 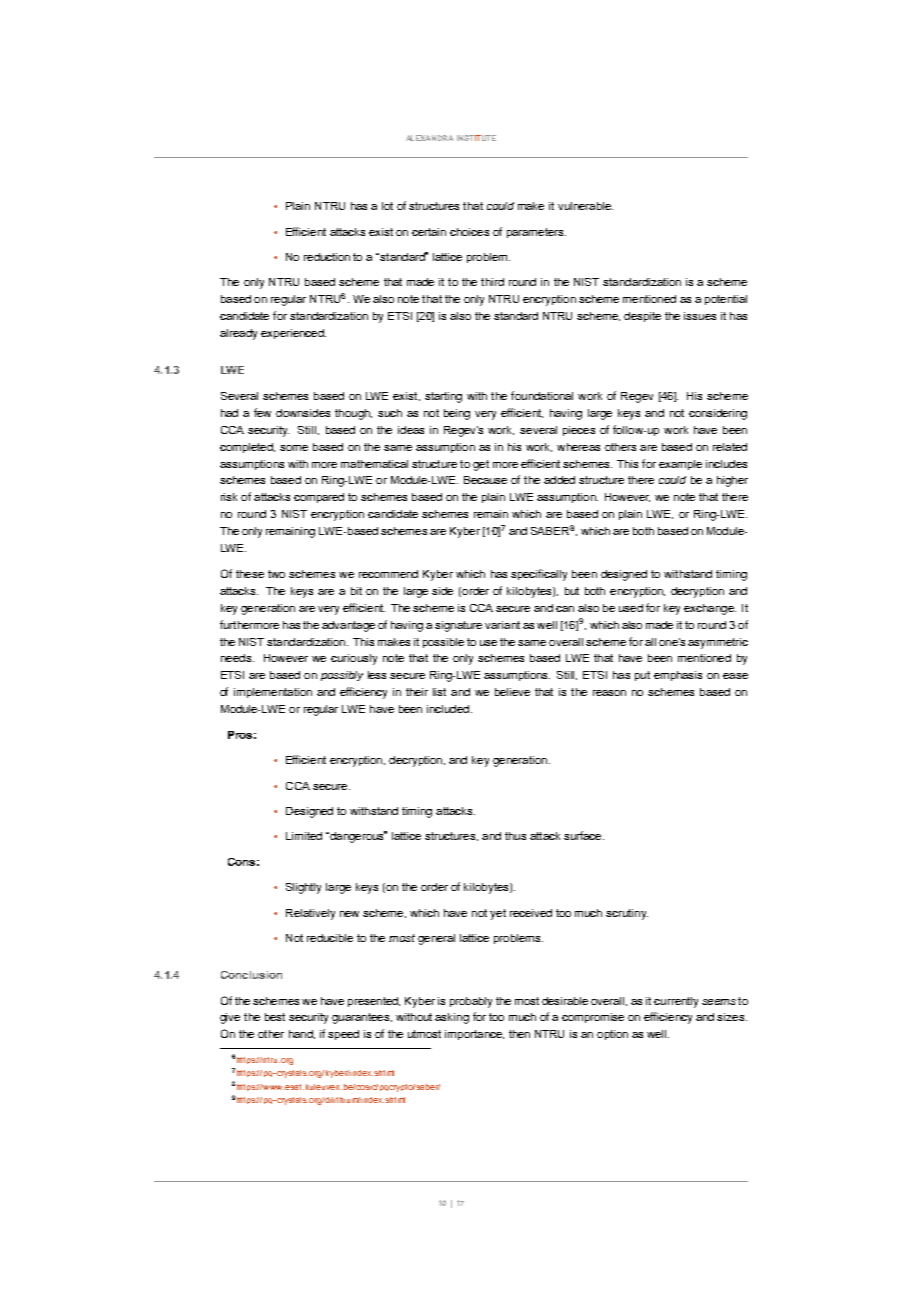 I want to click on INSTITUTE, so click(x=476, y=138).
